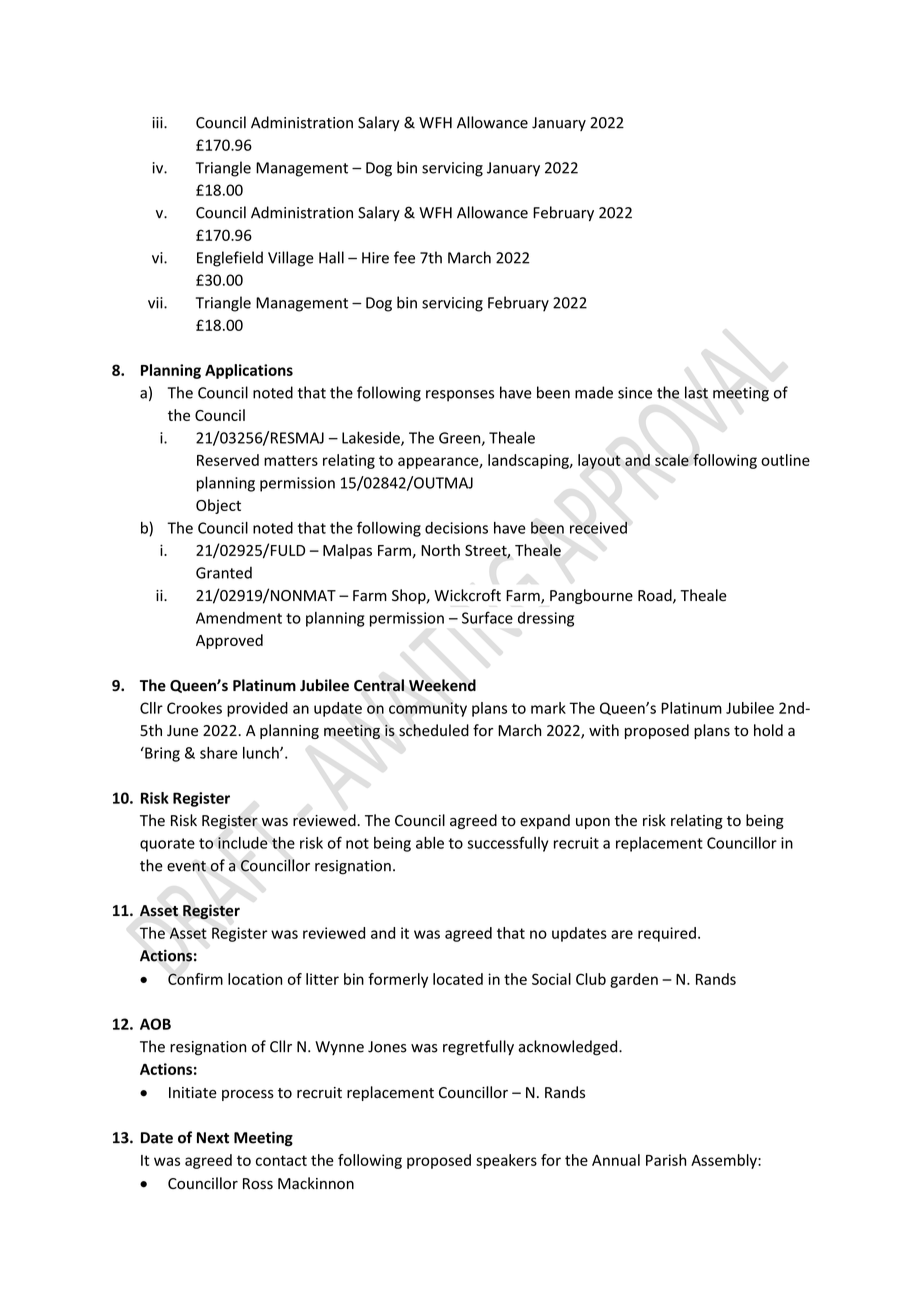 The image size is (924, 1308). What do you see at coordinates (213, 1138) in the screenshot?
I see `Next` at bounding box center [213, 1138].
